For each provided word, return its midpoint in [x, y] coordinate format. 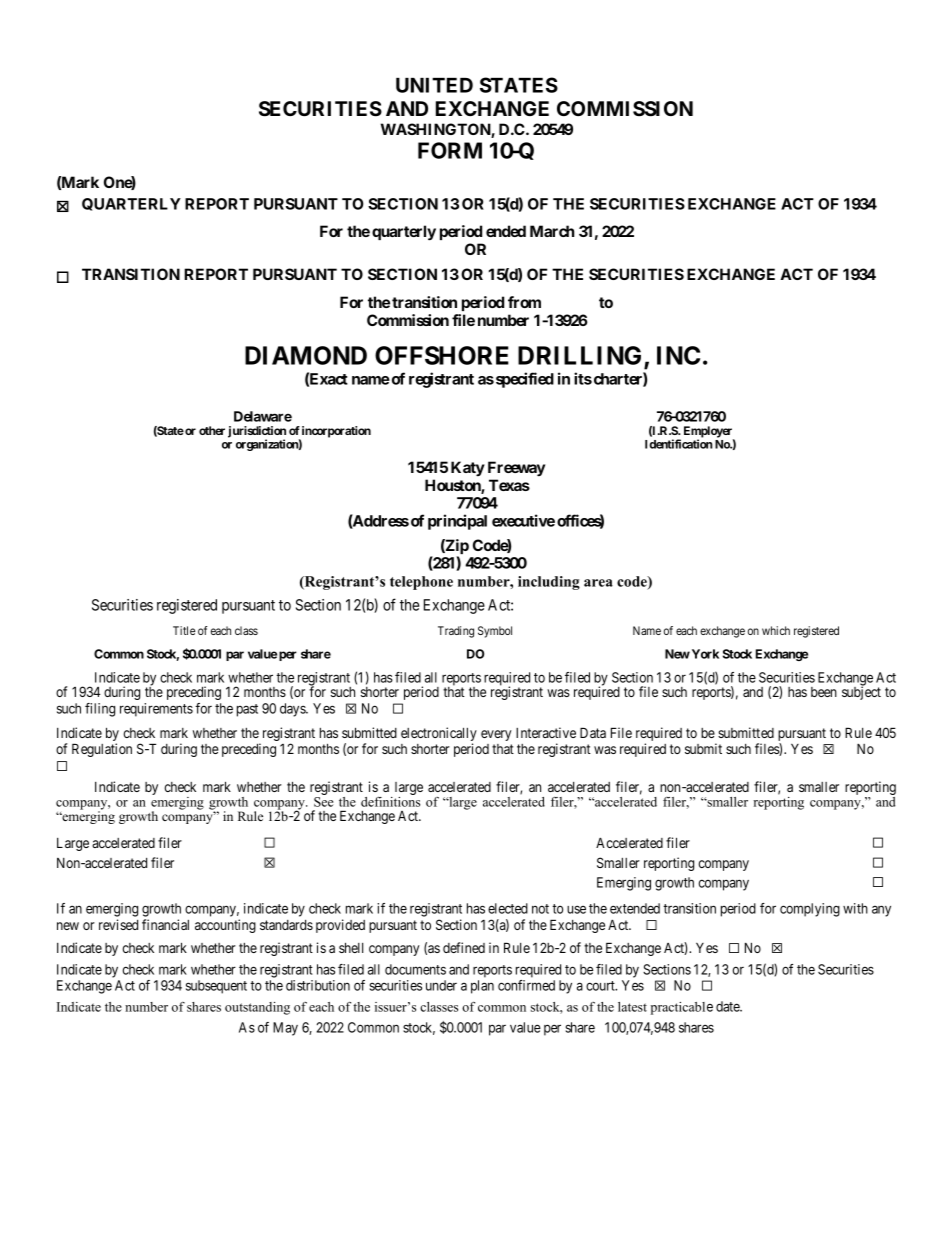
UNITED [434, 85]
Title [184, 630]
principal [457, 522]
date [728, 1006]
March [552, 231]
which [776, 630]
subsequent [216, 987]
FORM [450, 150]
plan [482, 987]
